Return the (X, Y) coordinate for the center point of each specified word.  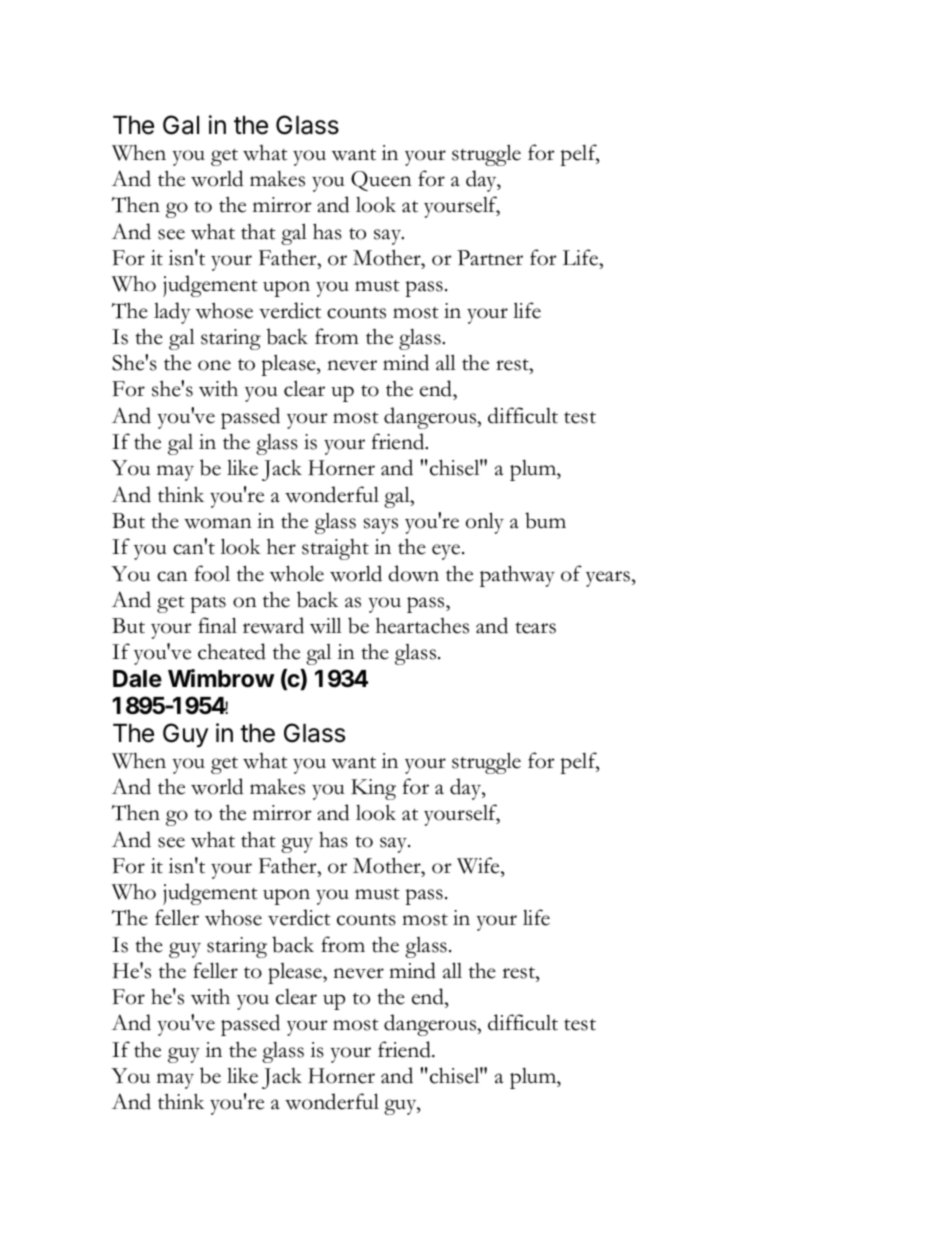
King (373, 789)
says (381, 526)
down (413, 573)
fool (212, 573)
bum (545, 520)
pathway (517, 576)
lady (172, 313)
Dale (137, 679)
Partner (490, 258)
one (214, 365)
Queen (381, 181)
